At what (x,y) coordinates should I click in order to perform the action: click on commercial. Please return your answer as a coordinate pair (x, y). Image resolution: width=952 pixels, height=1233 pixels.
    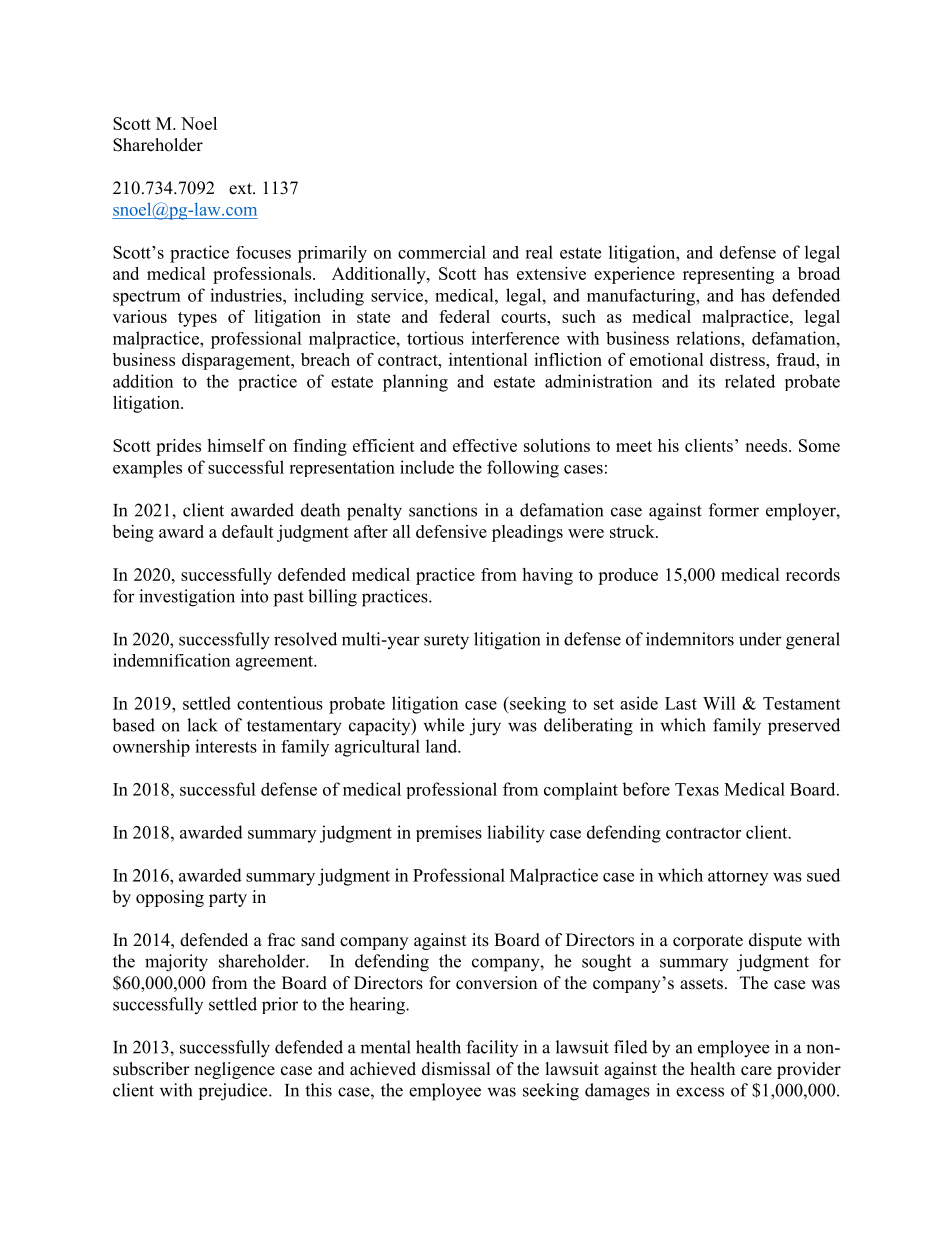
    Looking at the image, I should click on (442, 252).
